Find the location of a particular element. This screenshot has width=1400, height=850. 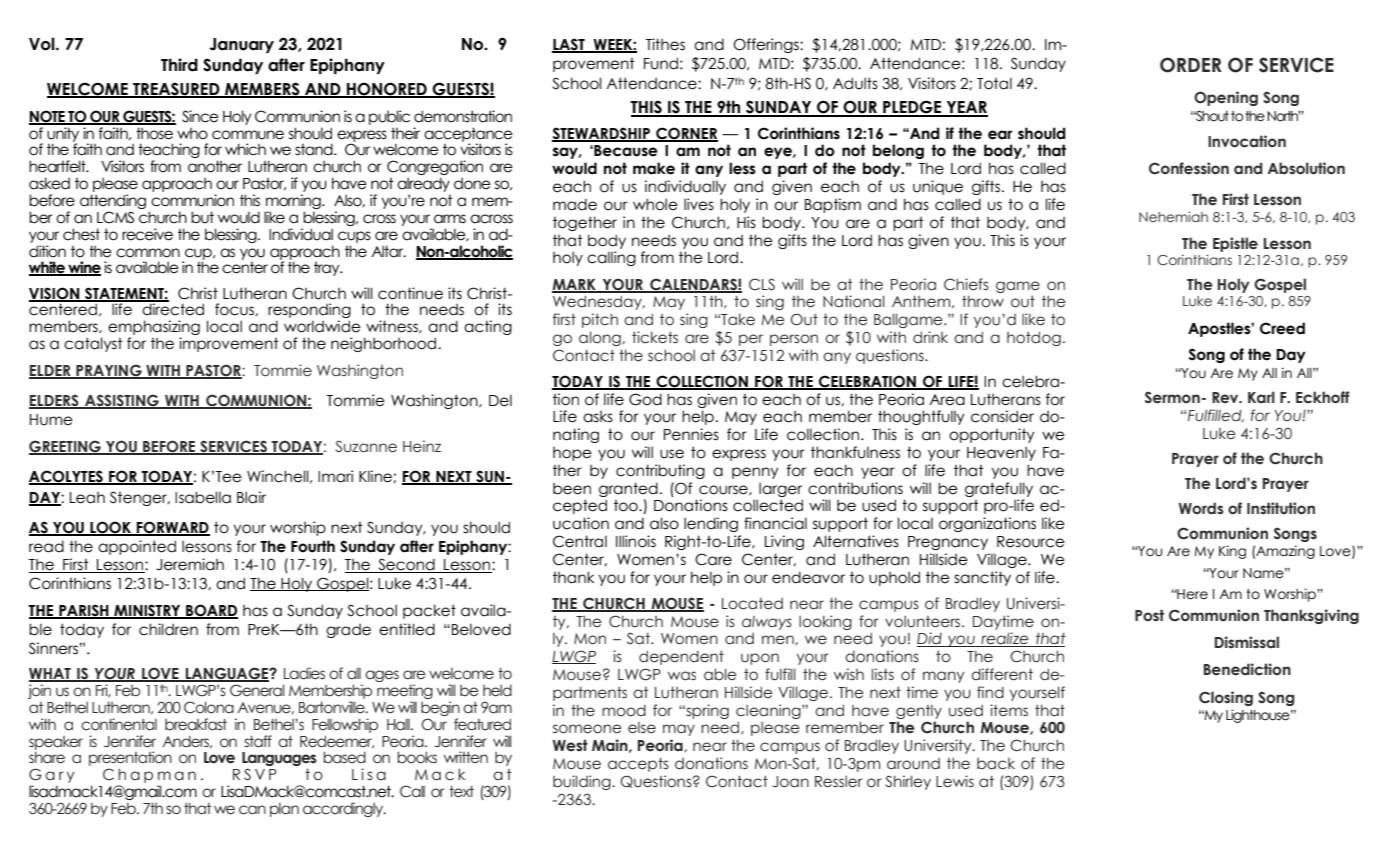

ORDER is located at coordinates (1191, 65).
